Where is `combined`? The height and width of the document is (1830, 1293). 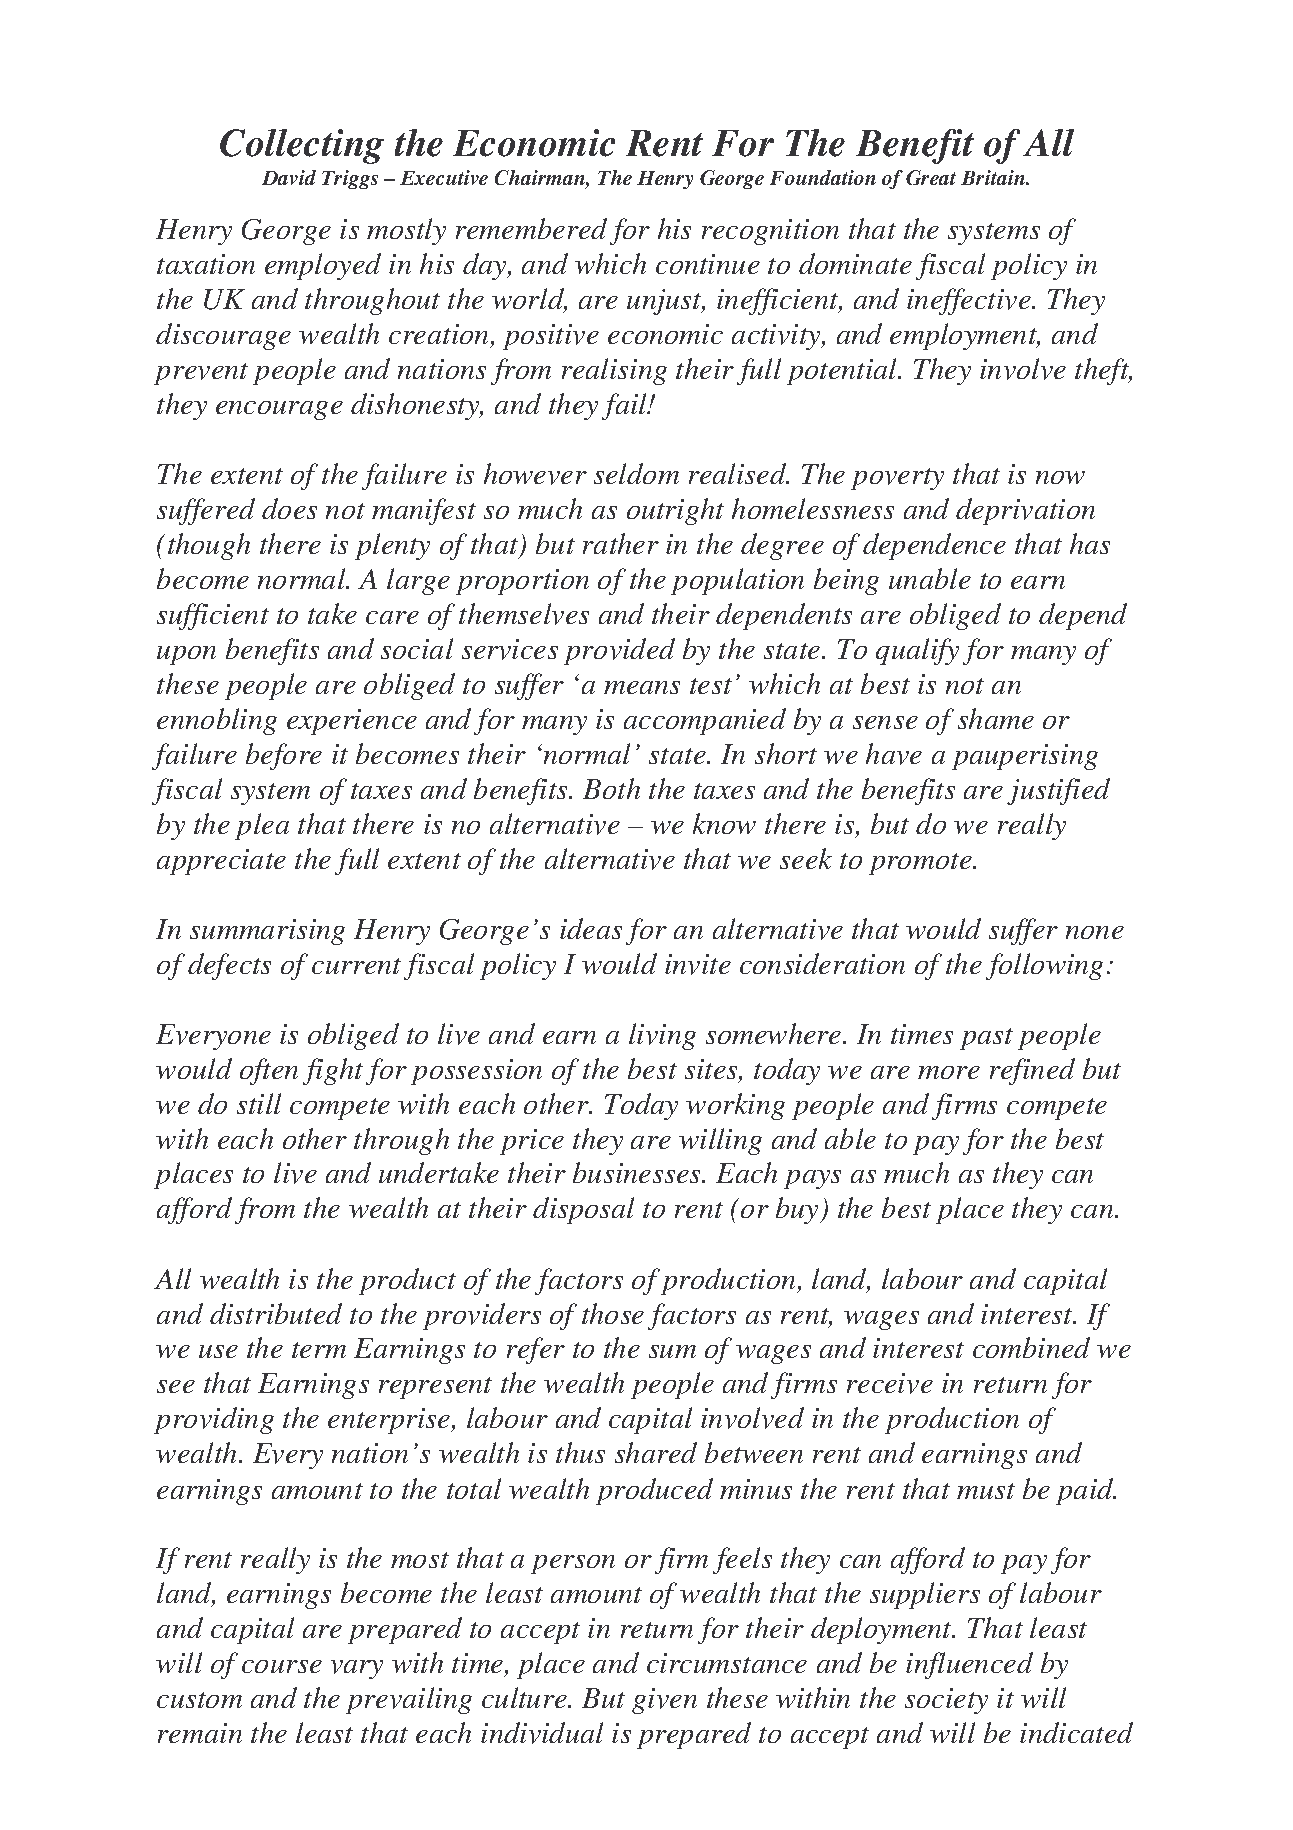
combined is located at coordinates (1031, 1347).
